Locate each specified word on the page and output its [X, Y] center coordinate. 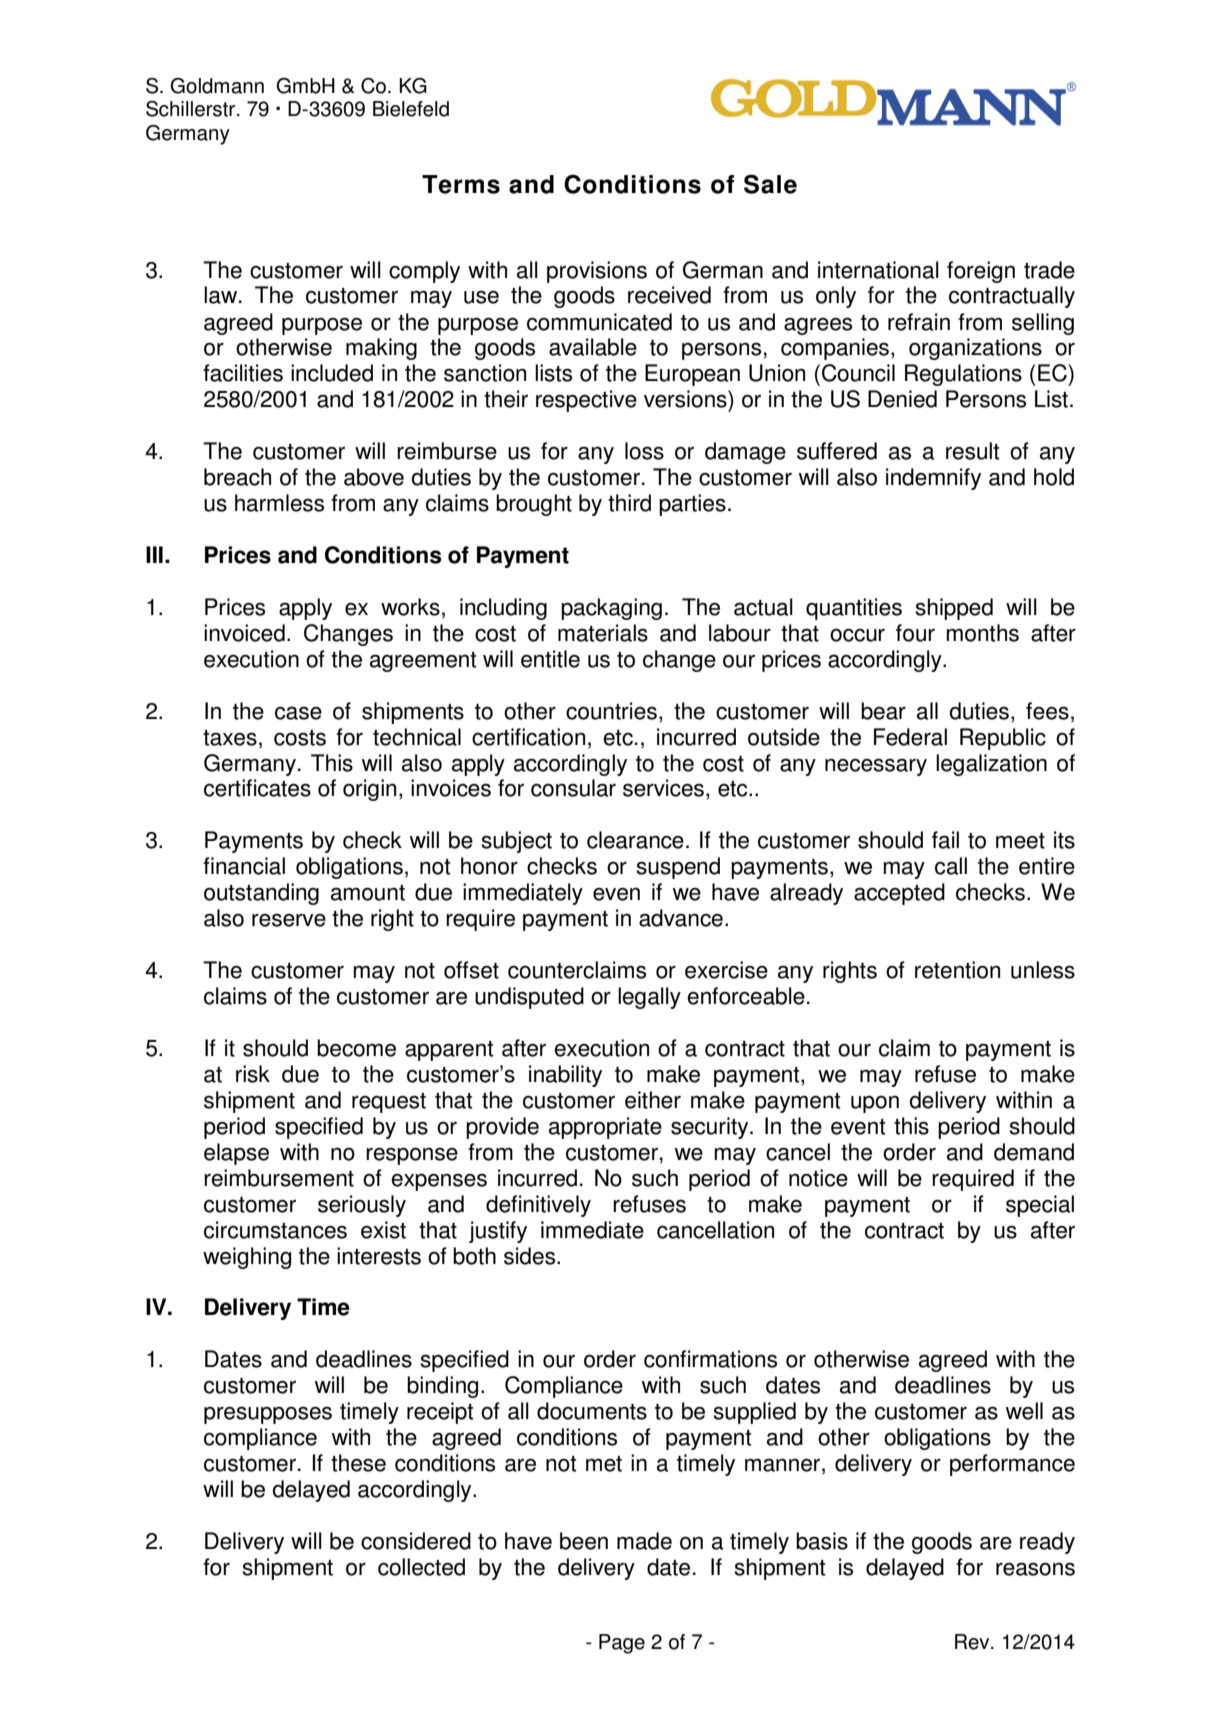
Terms [461, 184]
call [951, 866]
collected [421, 1567]
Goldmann [217, 86]
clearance [635, 840]
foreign [981, 272]
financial [244, 866]
